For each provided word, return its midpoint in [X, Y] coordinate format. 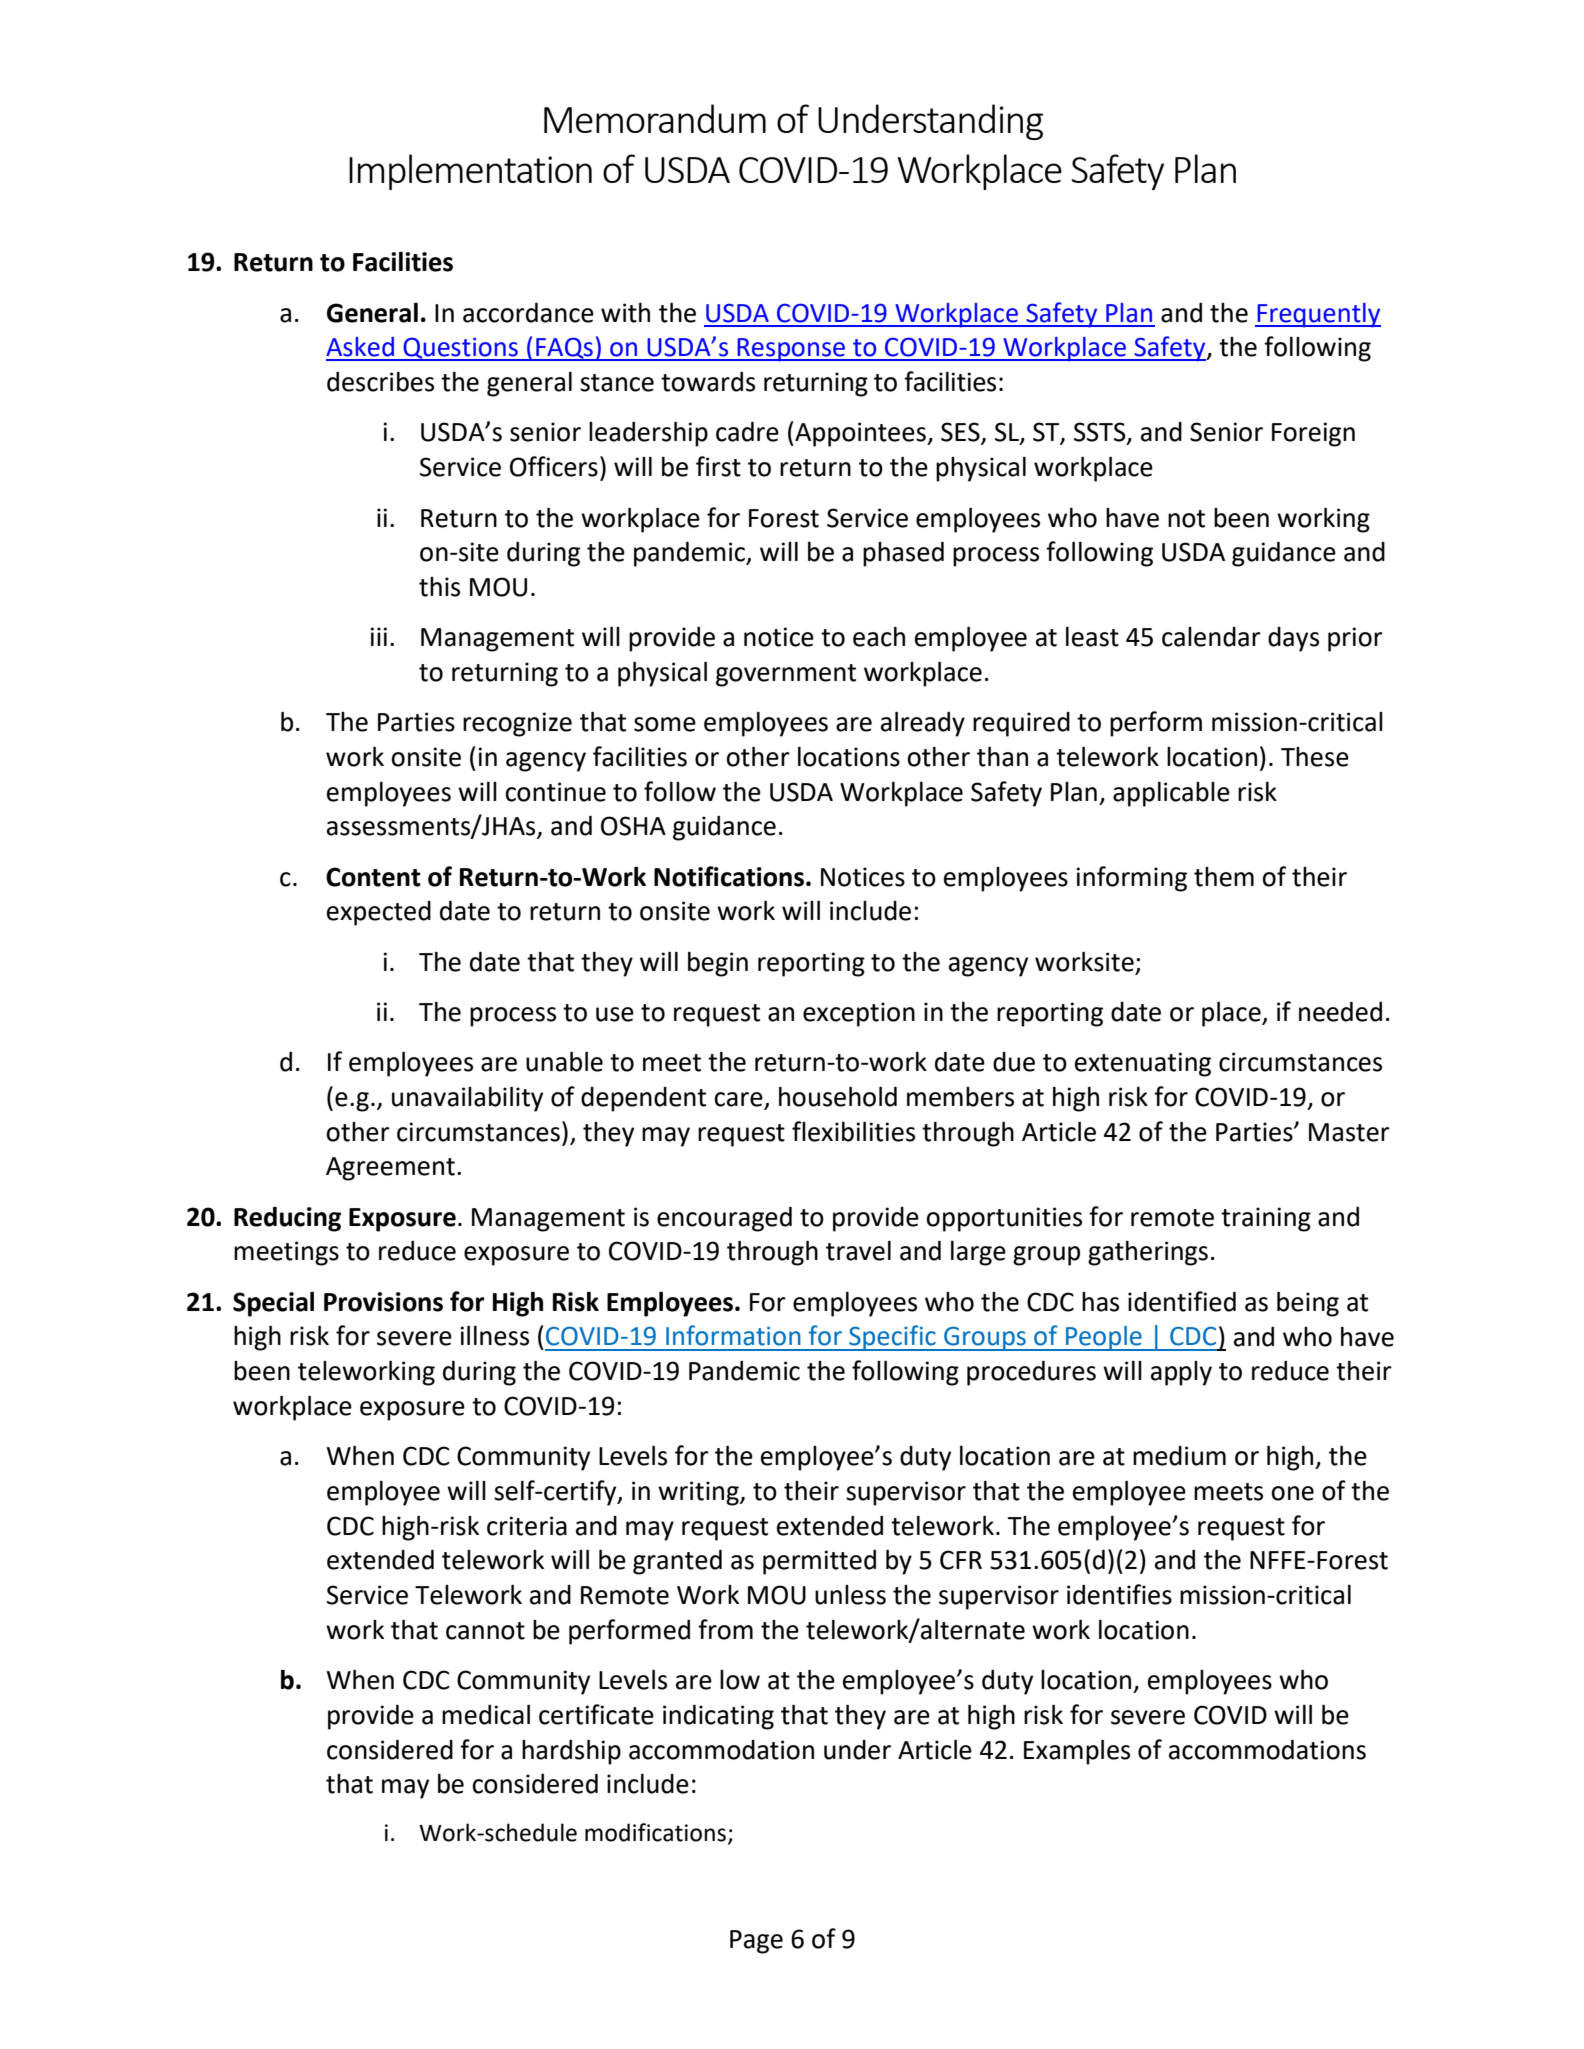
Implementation [470, 172]
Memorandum [655, 118]
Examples [1077, 1752]
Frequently [1318, 315]
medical [486, 1715]
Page [756, 1942]
